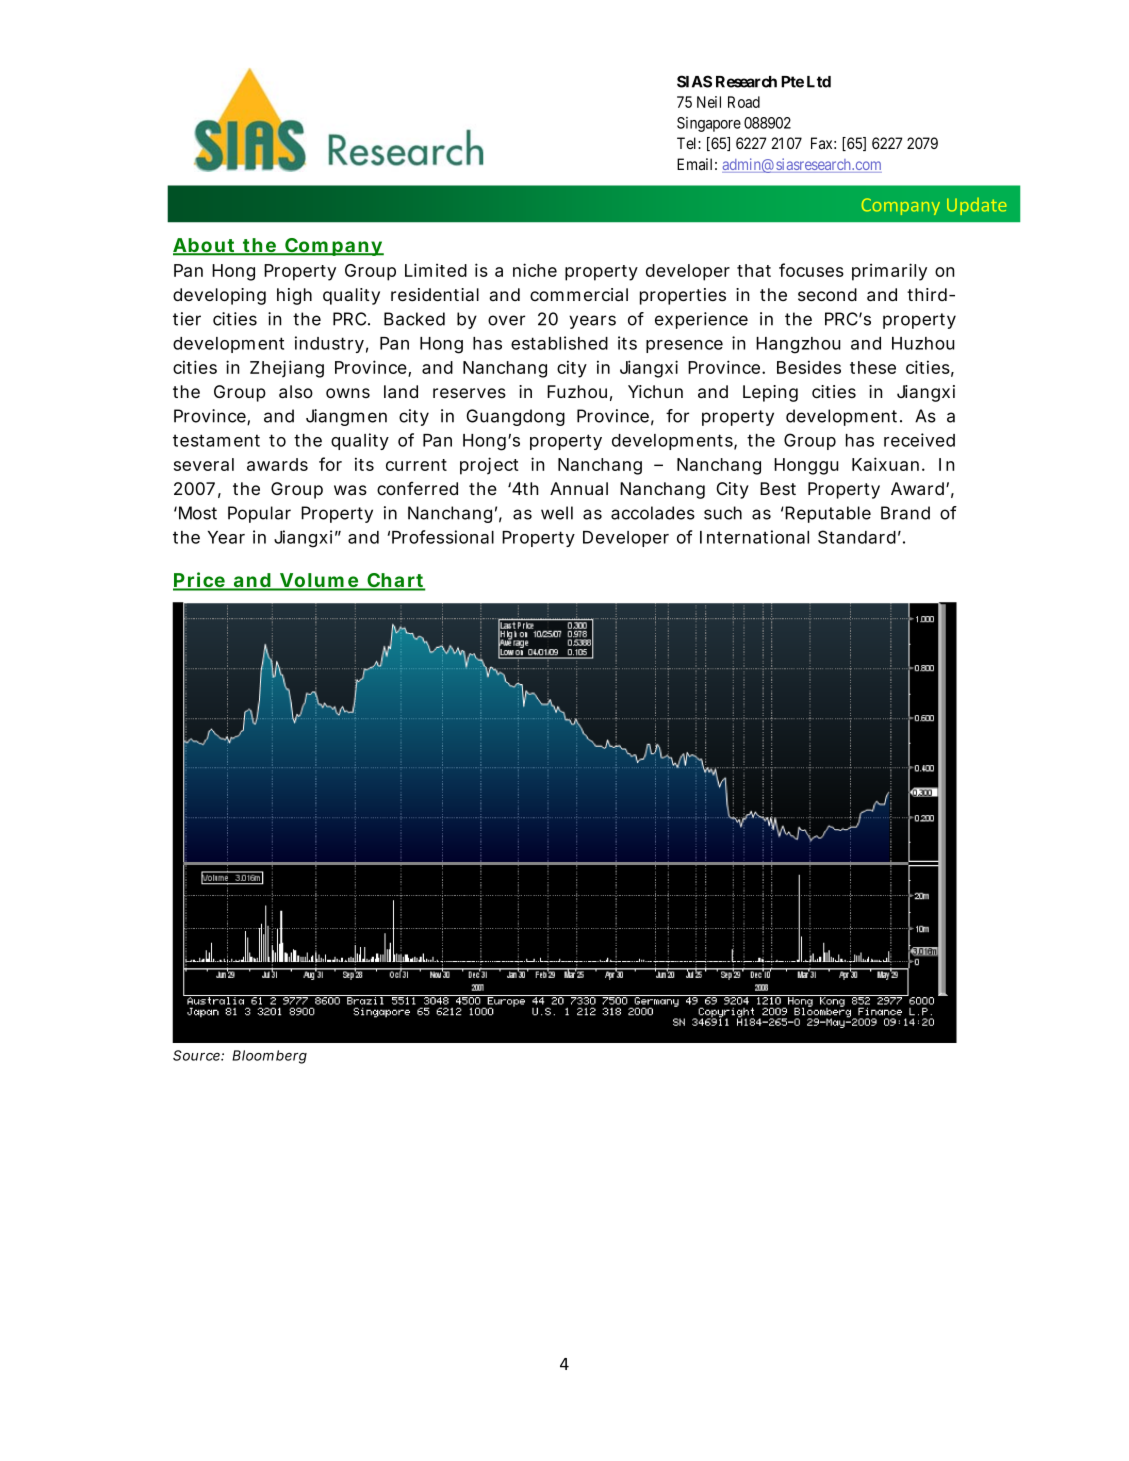 This screenshot has width=1129, height=1461. Describe the element at coordinates (269, 1057) in the screenshot. I see `Bloomberg` at that location.
